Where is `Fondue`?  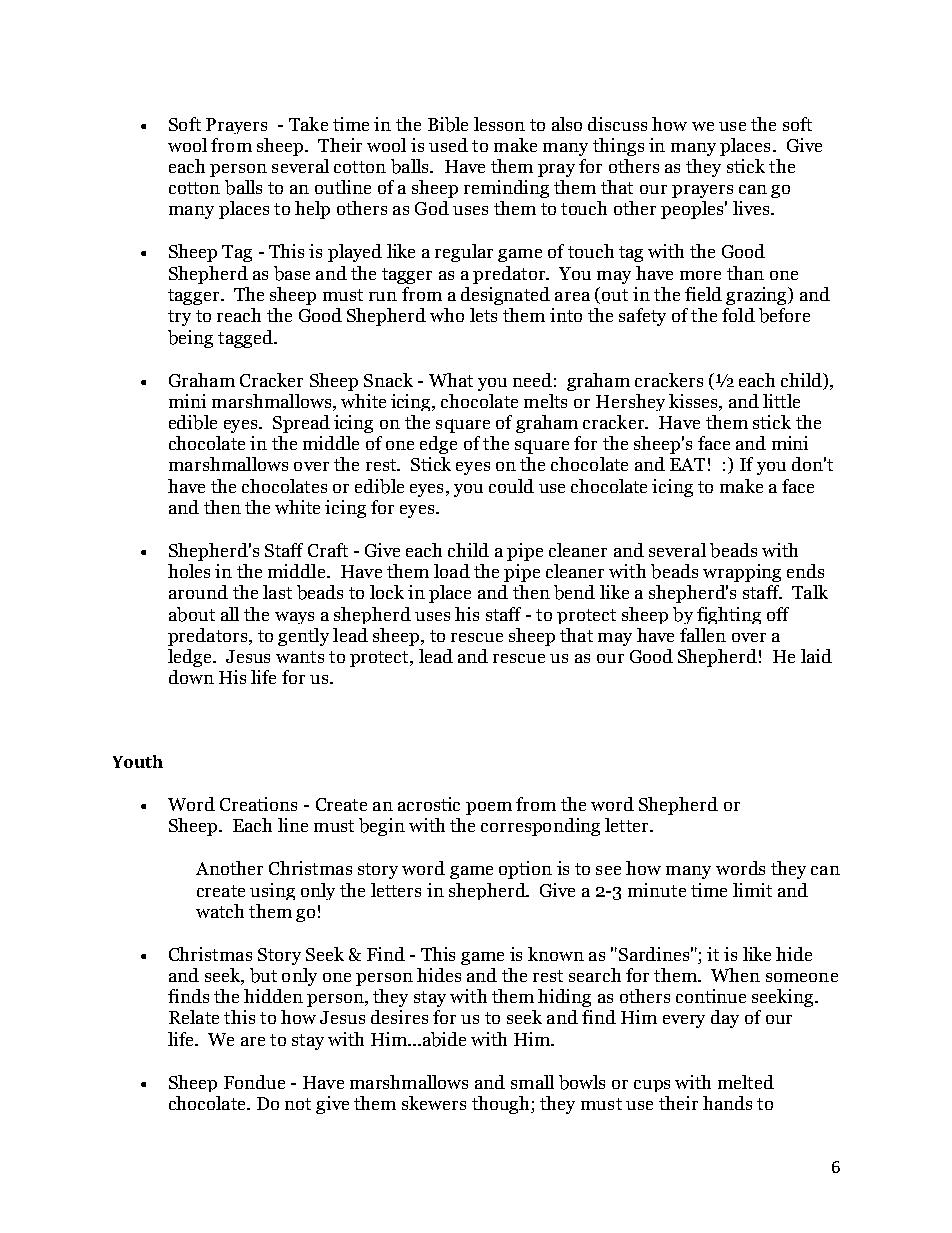
Fondue is located at coordinates (254, 1082).
